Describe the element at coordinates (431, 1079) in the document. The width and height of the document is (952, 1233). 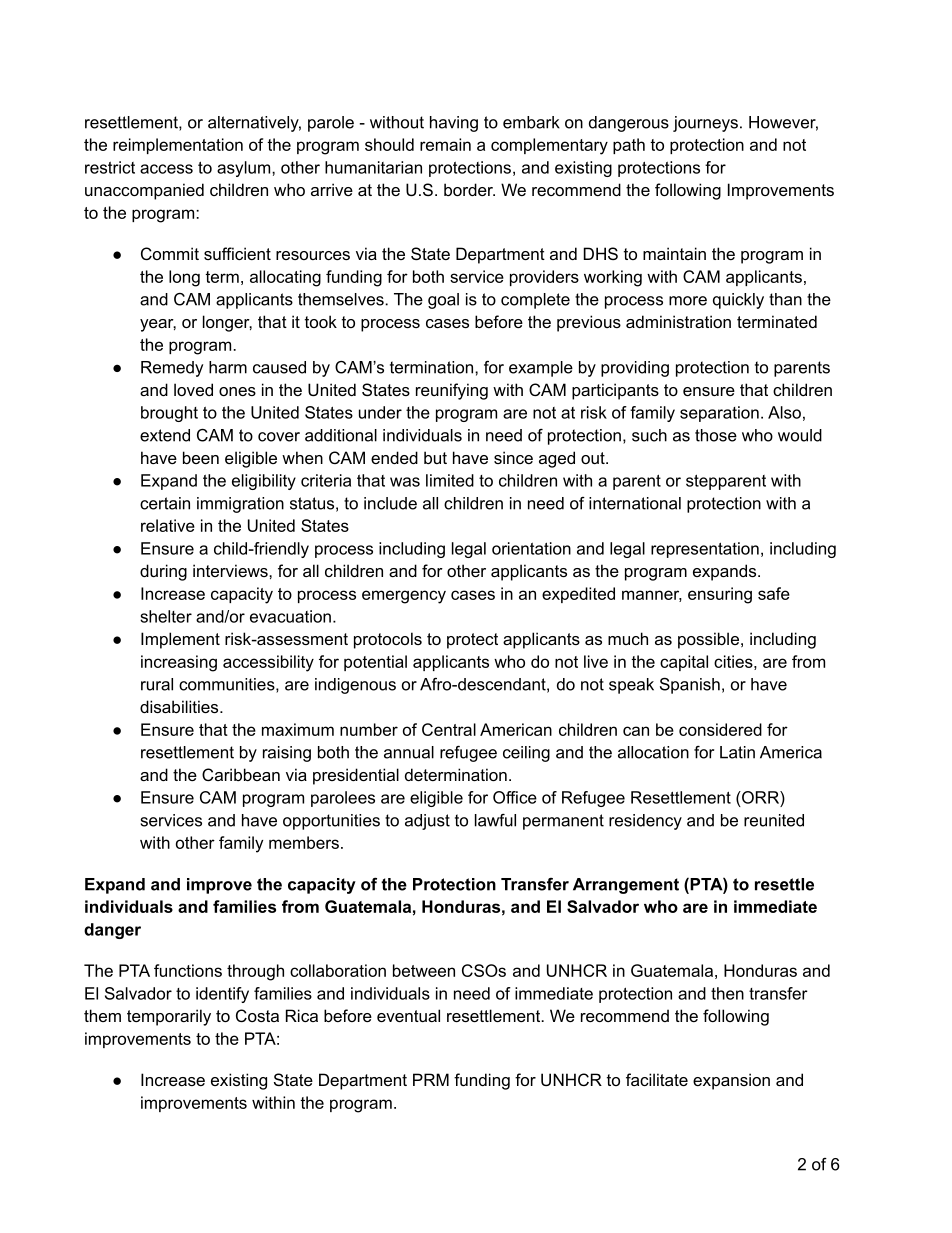
I see `PRM` at that location.
